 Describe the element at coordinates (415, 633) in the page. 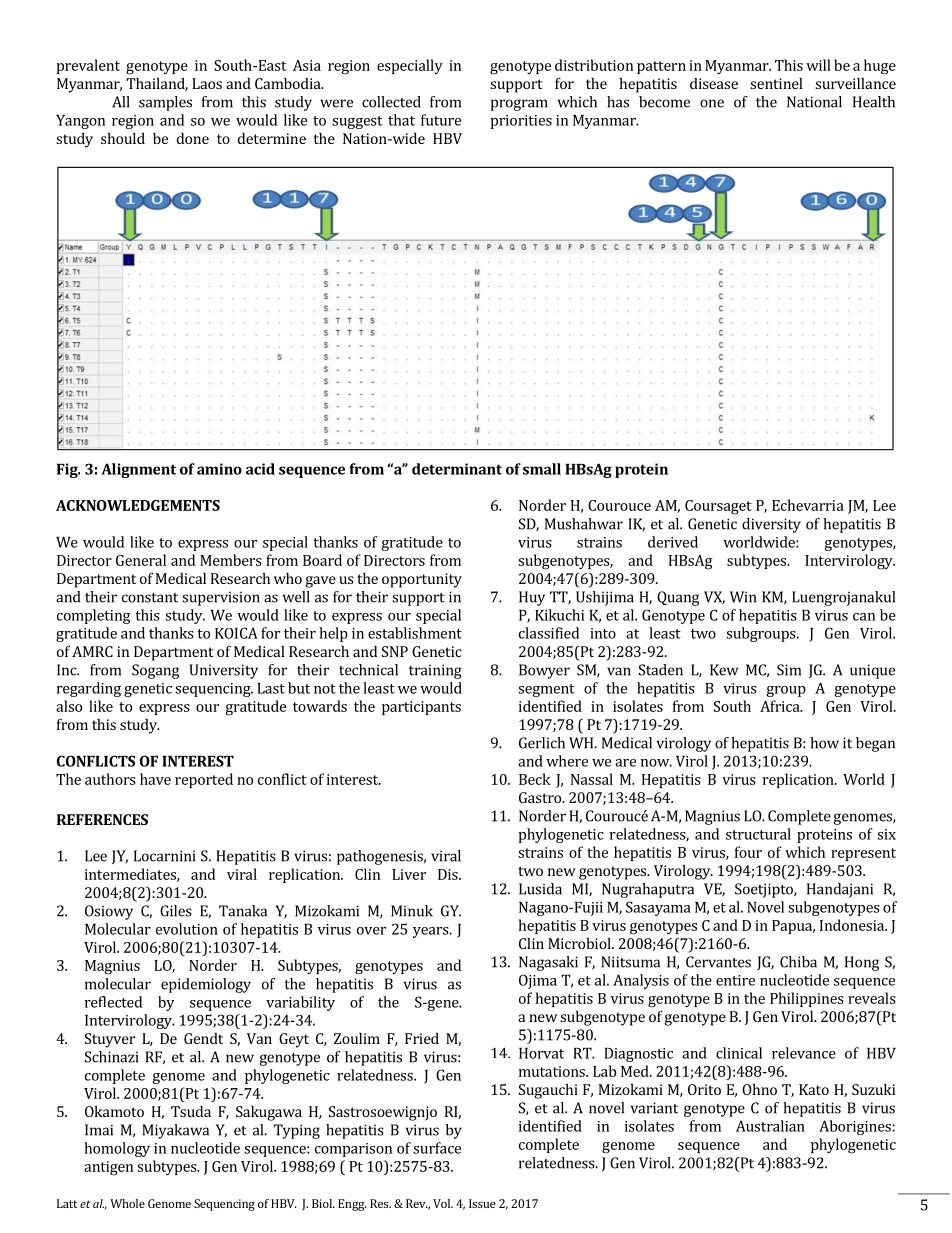

I see `establishment` at that location.
